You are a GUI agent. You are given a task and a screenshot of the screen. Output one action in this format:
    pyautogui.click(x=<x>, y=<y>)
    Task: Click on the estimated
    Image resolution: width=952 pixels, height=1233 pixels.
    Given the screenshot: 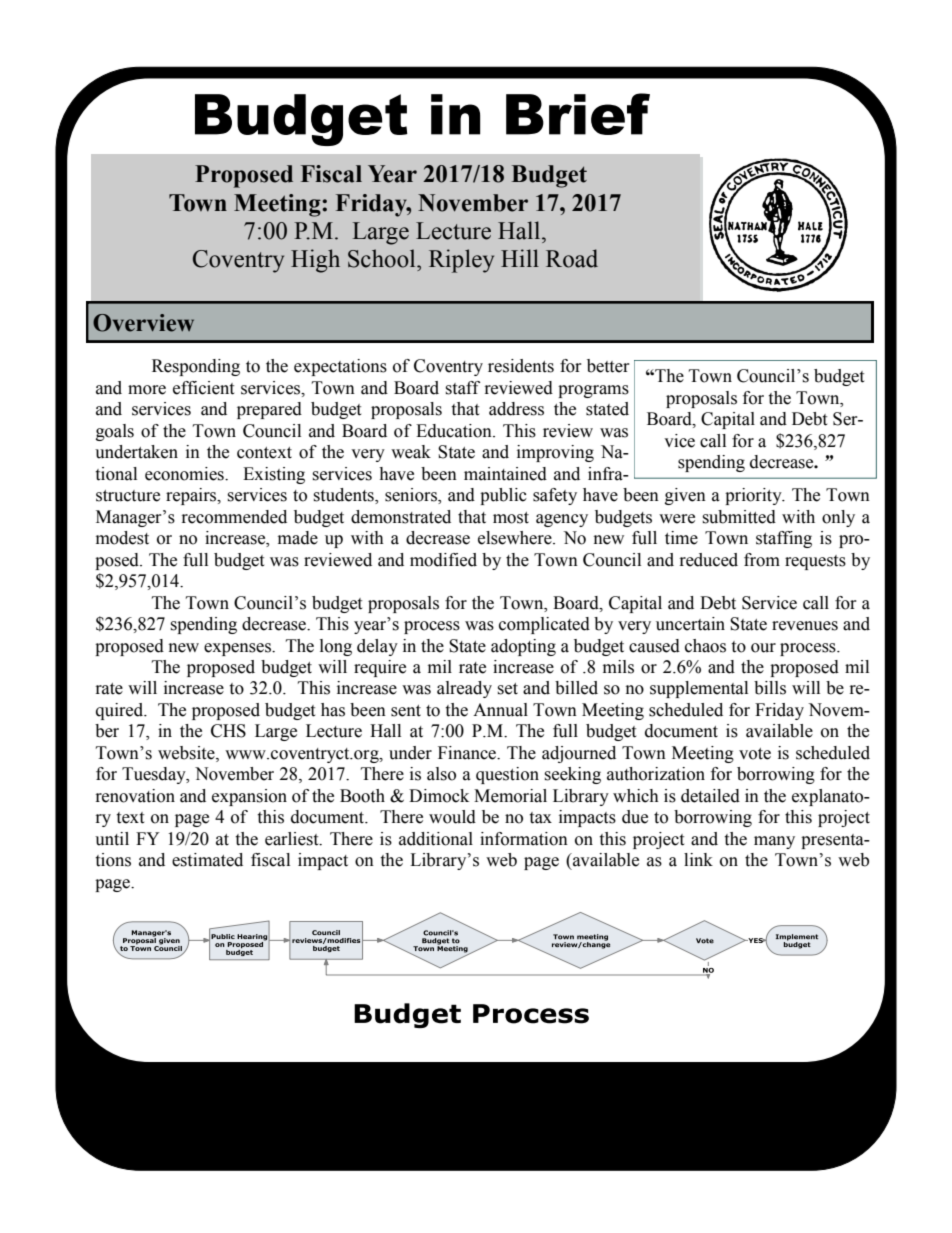 What is the action you would take?
    pyautogui.click(x=207, y=860)
